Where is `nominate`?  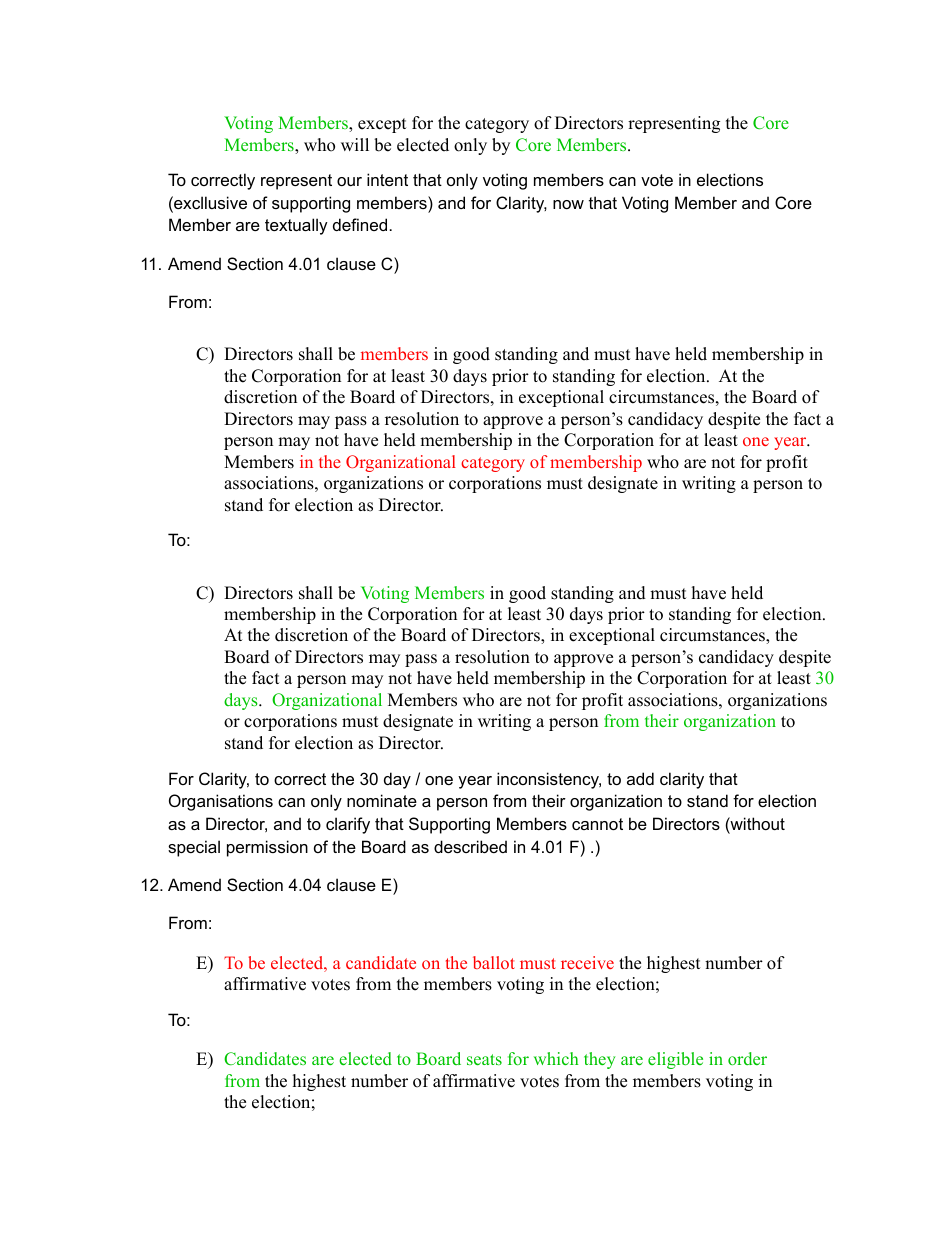
nominate is located at coordinates (382, 800).
